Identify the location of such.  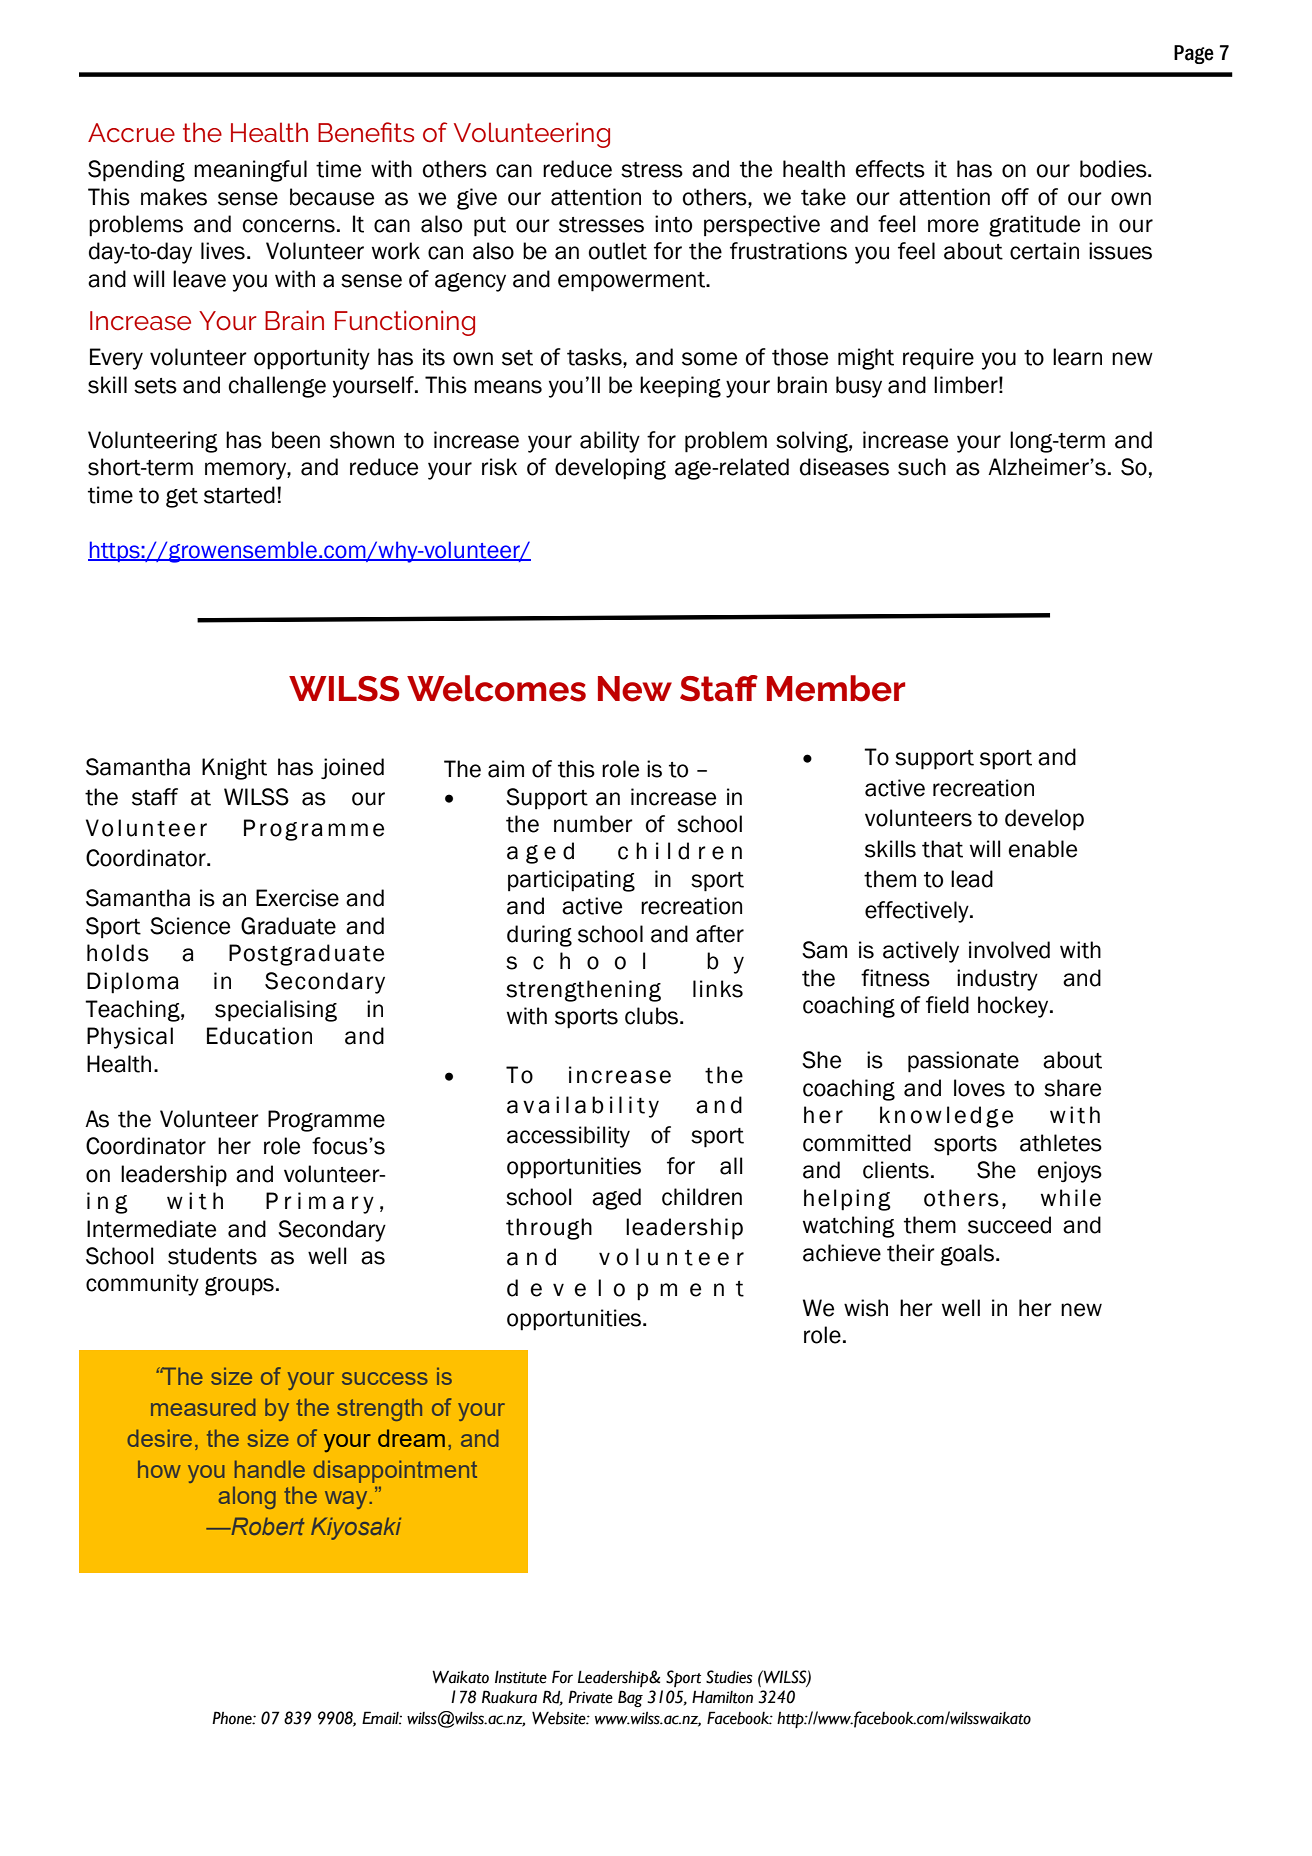
(922, 467).
